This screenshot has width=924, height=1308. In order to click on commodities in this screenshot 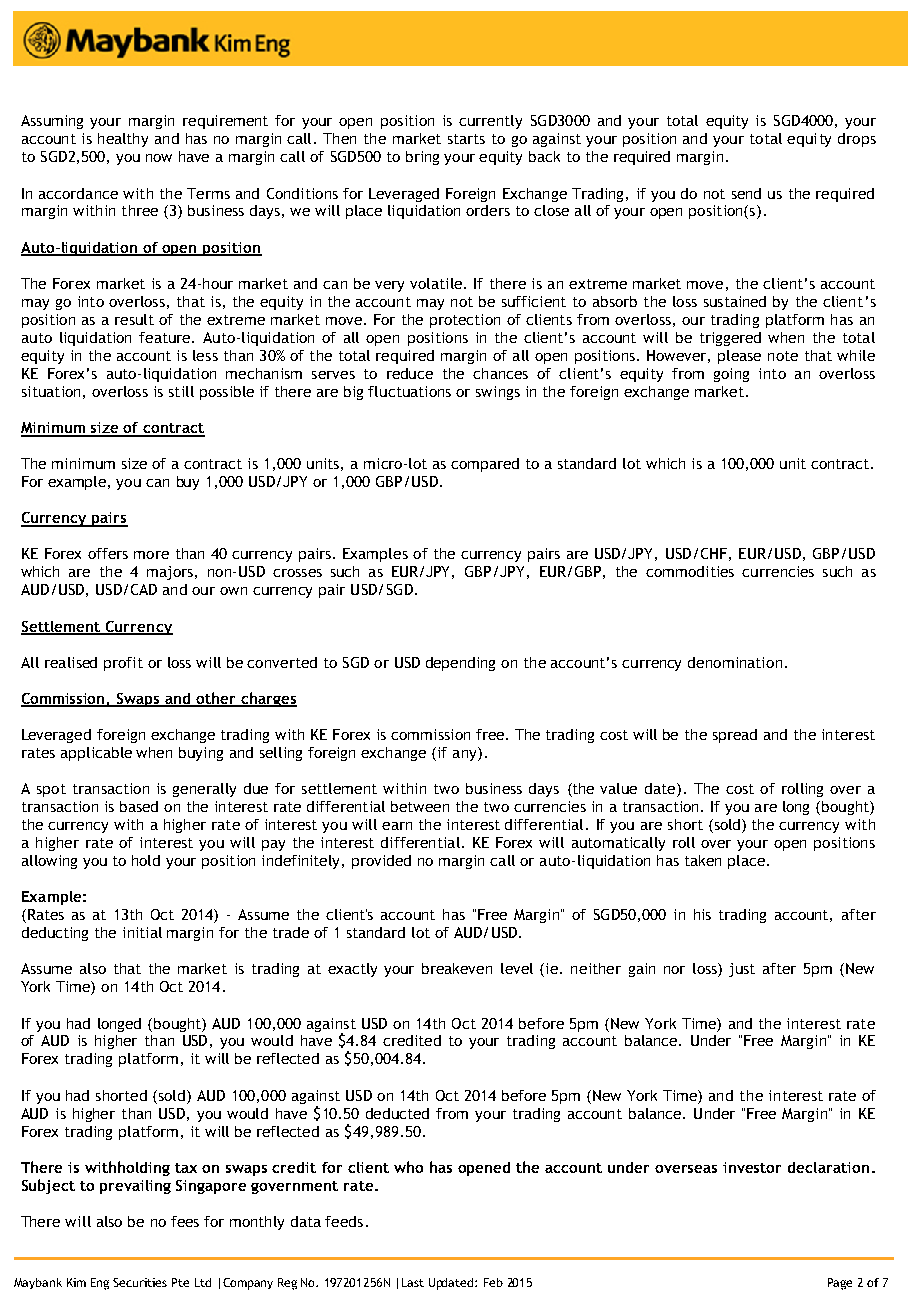, I will do `click(690, 571)`.
